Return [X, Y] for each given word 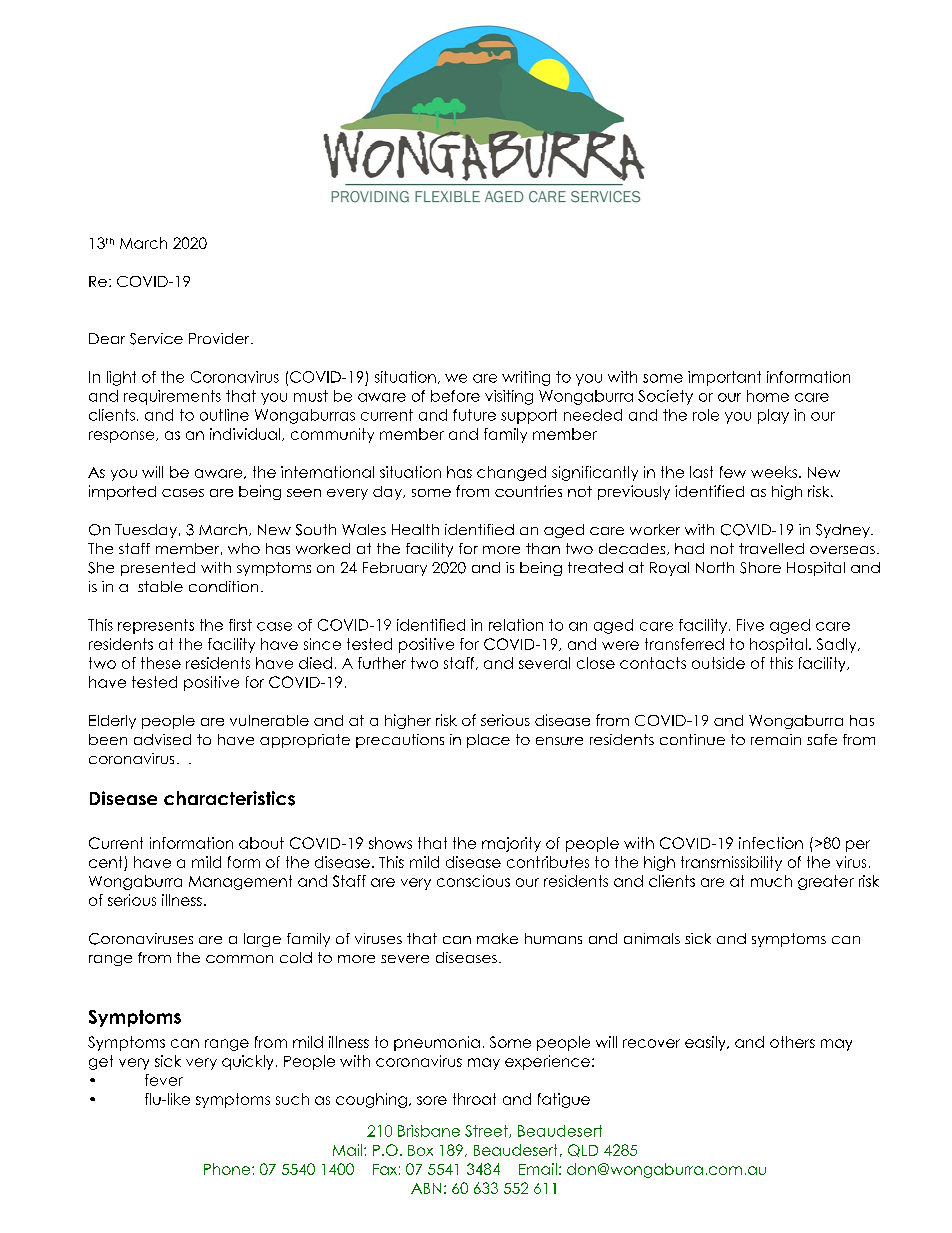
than [543, 548]
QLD [583, 1150]
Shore [760, 568]
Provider [220, 338]
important [724, 378]
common [239, 959]
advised [162, 739]
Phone [228, 1169]
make [497, 938]
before [455, 396]
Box [420, 1150]
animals [652, 938]
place [488, 741]
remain [776, 739]
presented [158, 569]
